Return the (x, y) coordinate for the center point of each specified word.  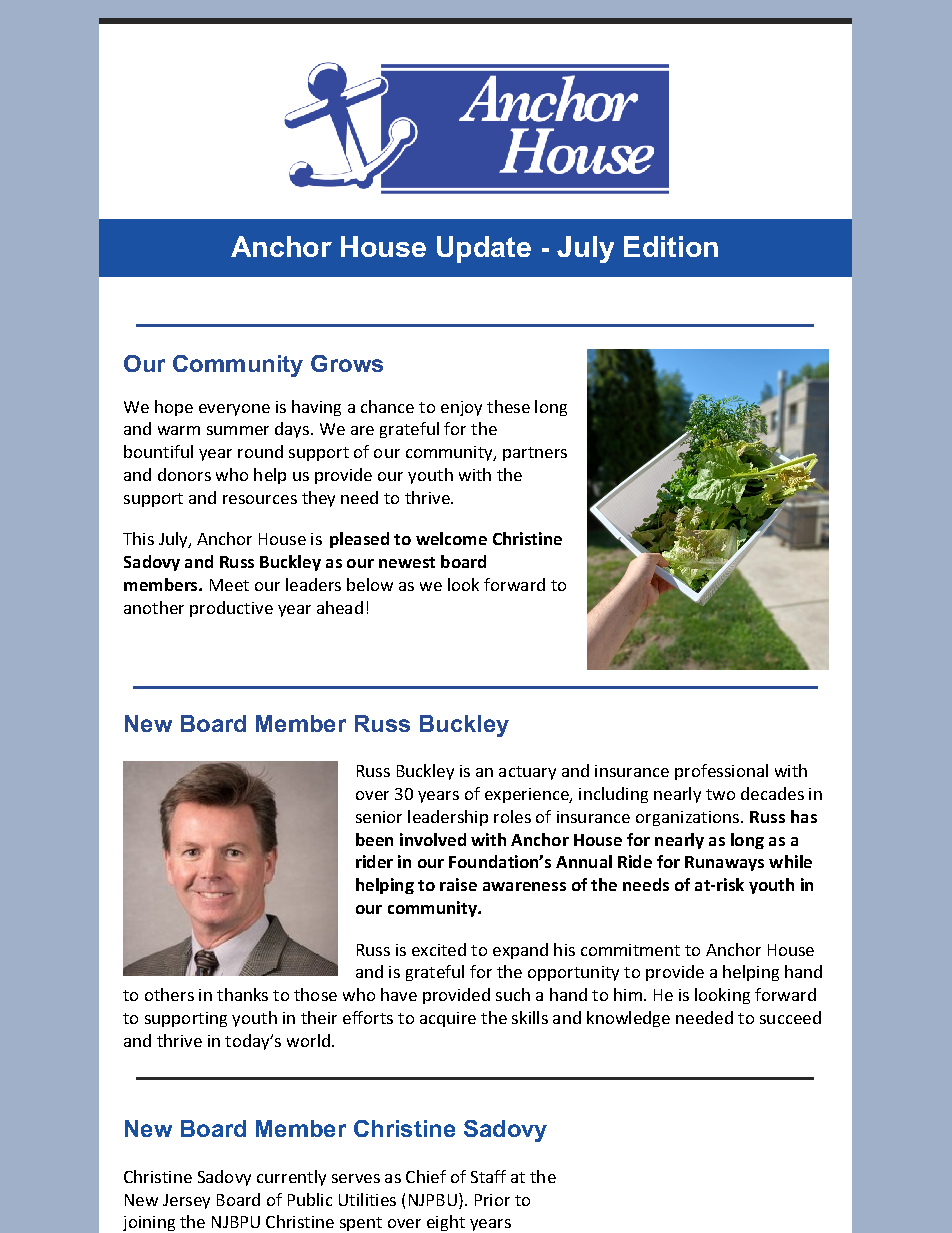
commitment (630, 950)
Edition (671, 246)
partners (535, 454)
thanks (242, 994)
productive (231, 609)
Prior (492, 1200)
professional (721, 772)
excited (439, 949)
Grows (347, 363)
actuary (527, 773)
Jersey (186, 1201)
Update (484, 249)
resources (260, 499)
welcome (451, 538)
